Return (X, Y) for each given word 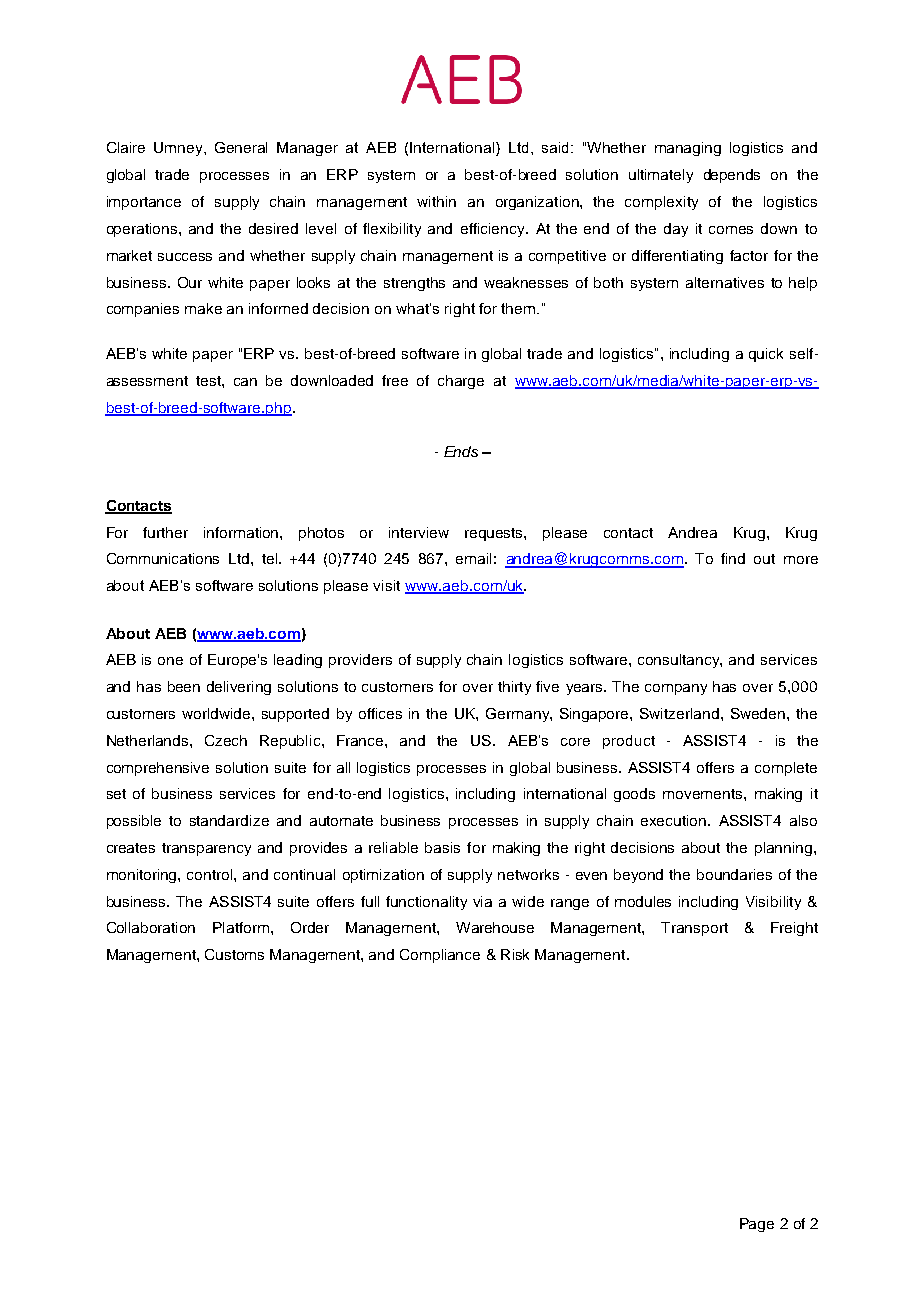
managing (688, 149)
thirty (514, 688)
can (245, 382)
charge (461, 382)
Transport (694, 929)
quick (766, 355)
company (676, 689)
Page (757, 1225)
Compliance (440, 956)
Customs (234, 954)
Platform (242, 927)
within (436, 201)
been (184, 686)
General (241, 147)
